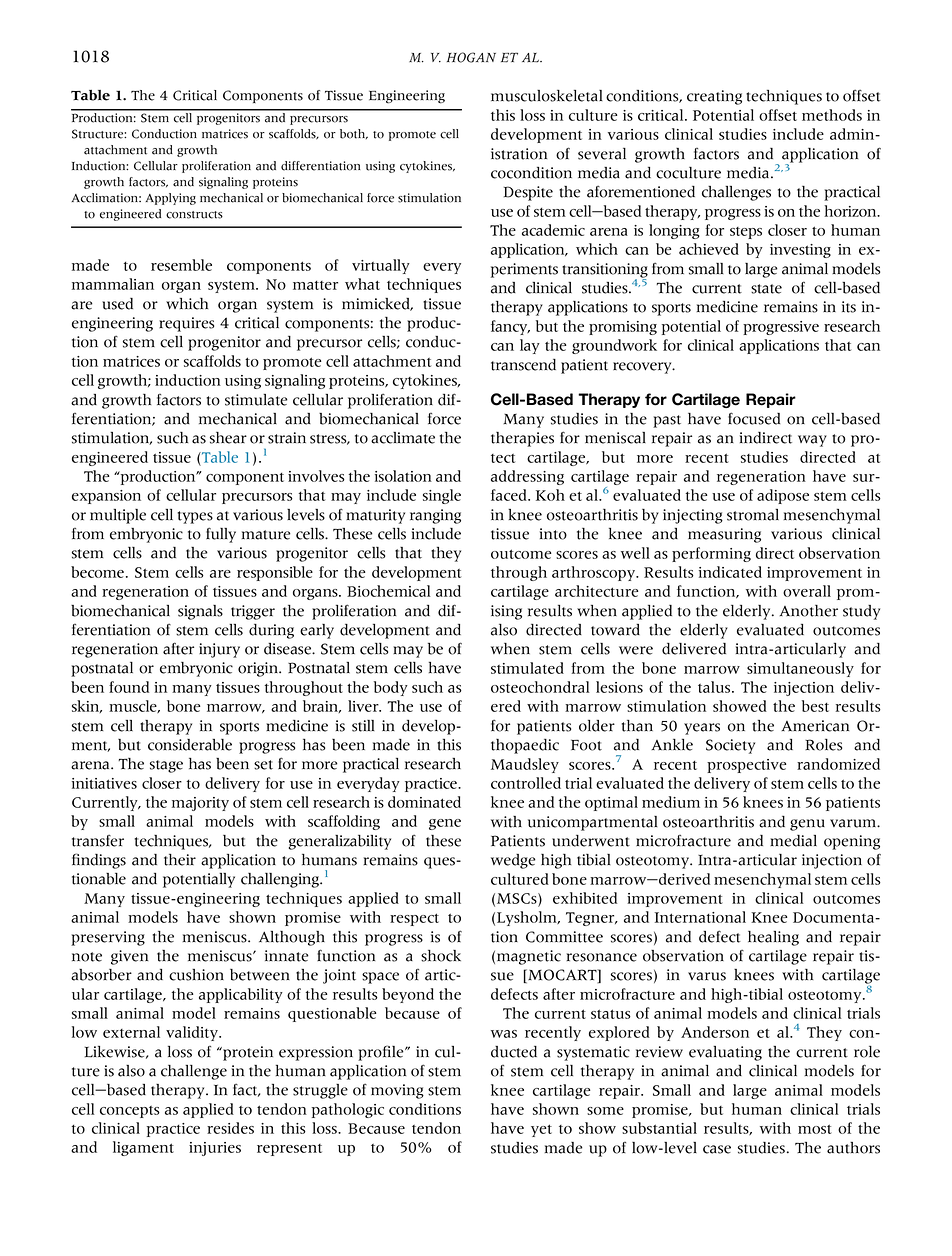  I want to click on prospective, so click(747, 766).
